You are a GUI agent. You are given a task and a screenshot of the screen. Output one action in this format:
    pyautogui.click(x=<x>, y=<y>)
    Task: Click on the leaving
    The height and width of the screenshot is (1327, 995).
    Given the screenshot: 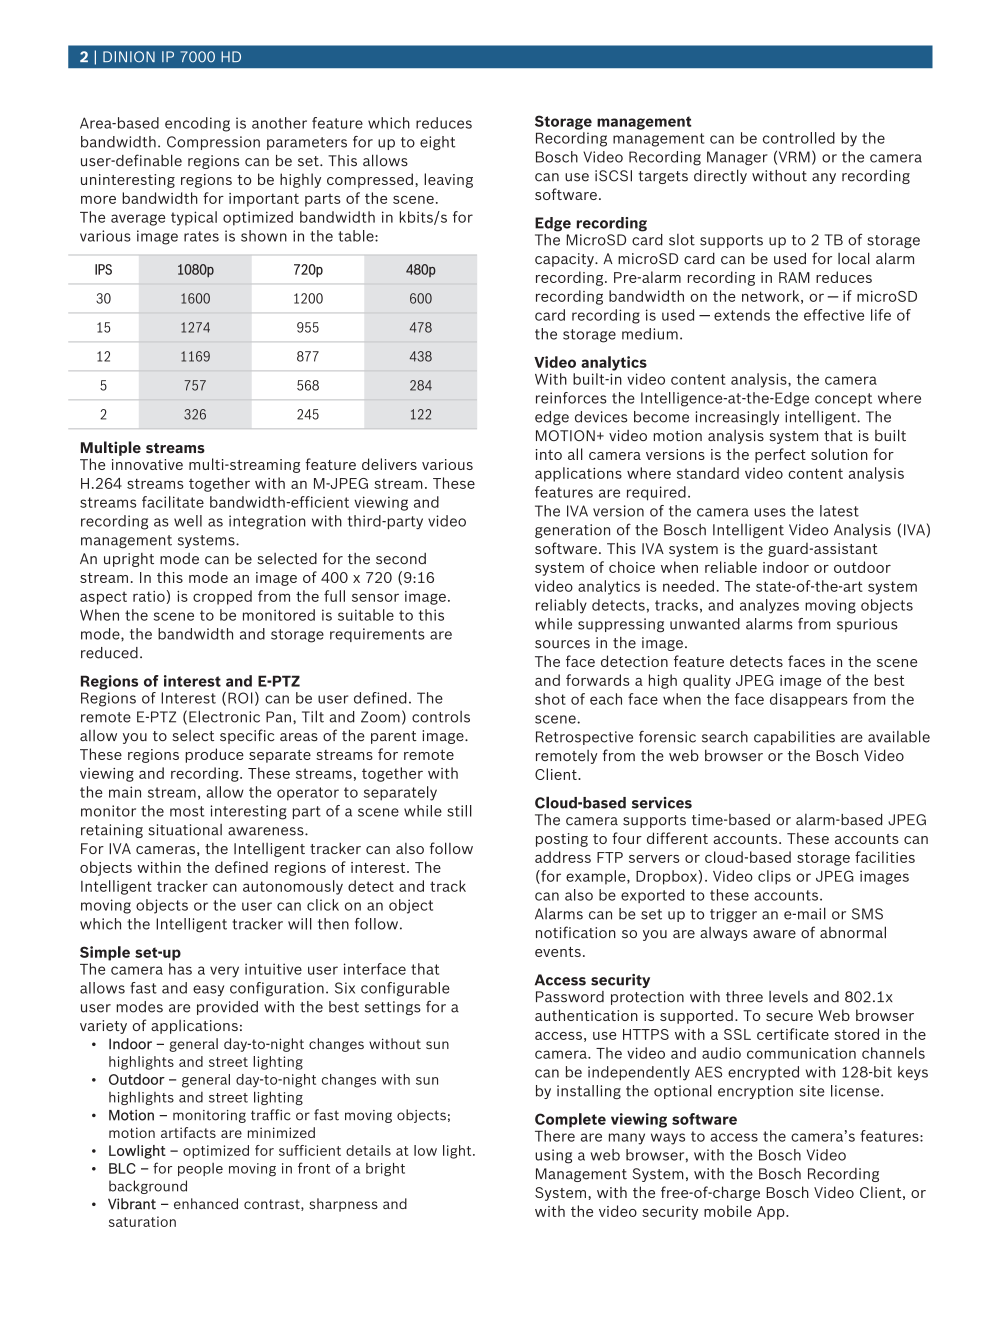 What is the action you would take?
    pyautogui.click(x=448, y=180)
